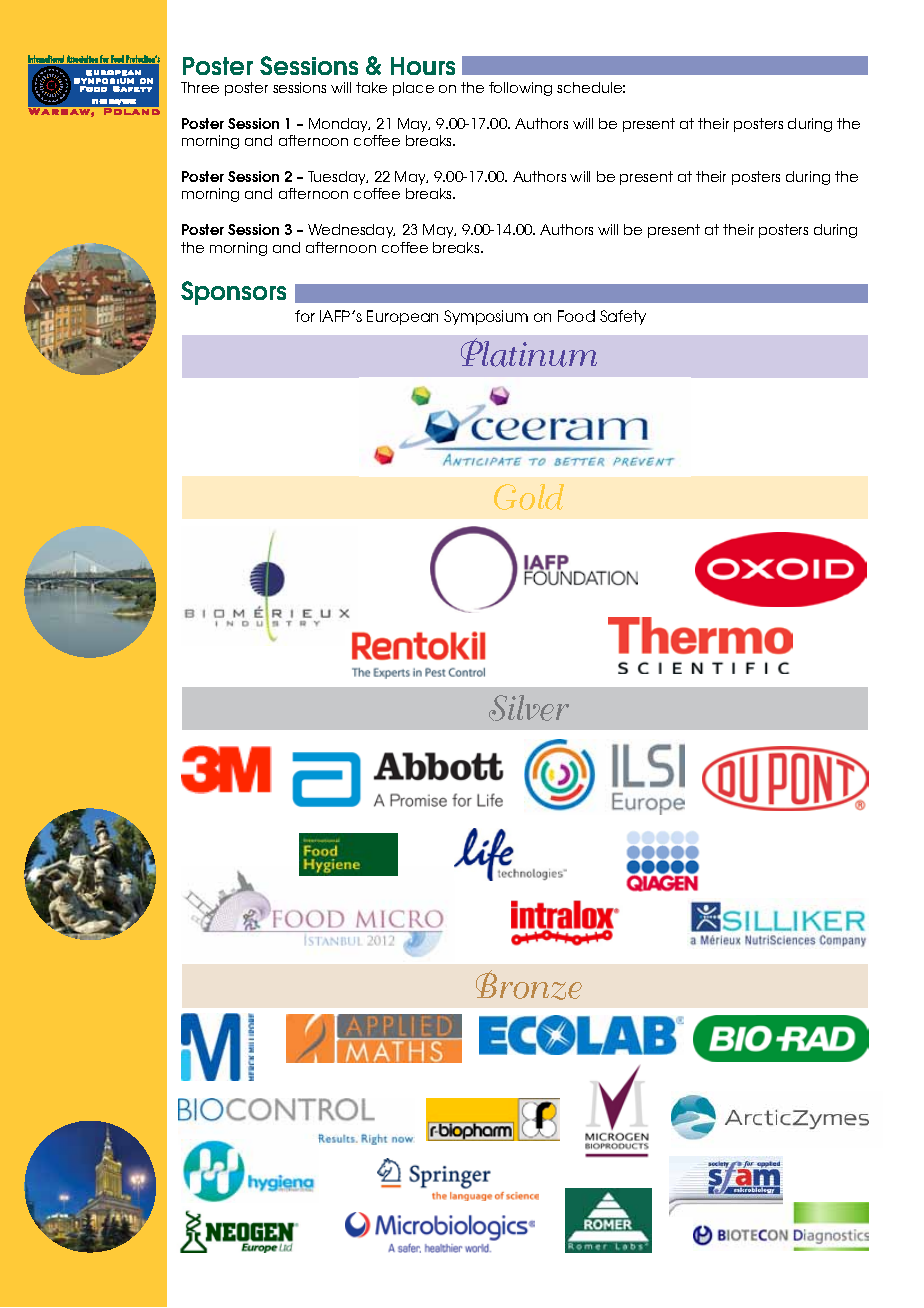 This screenshot has height=1308, width=924. I want to click on Hours, so click(423, 66).
